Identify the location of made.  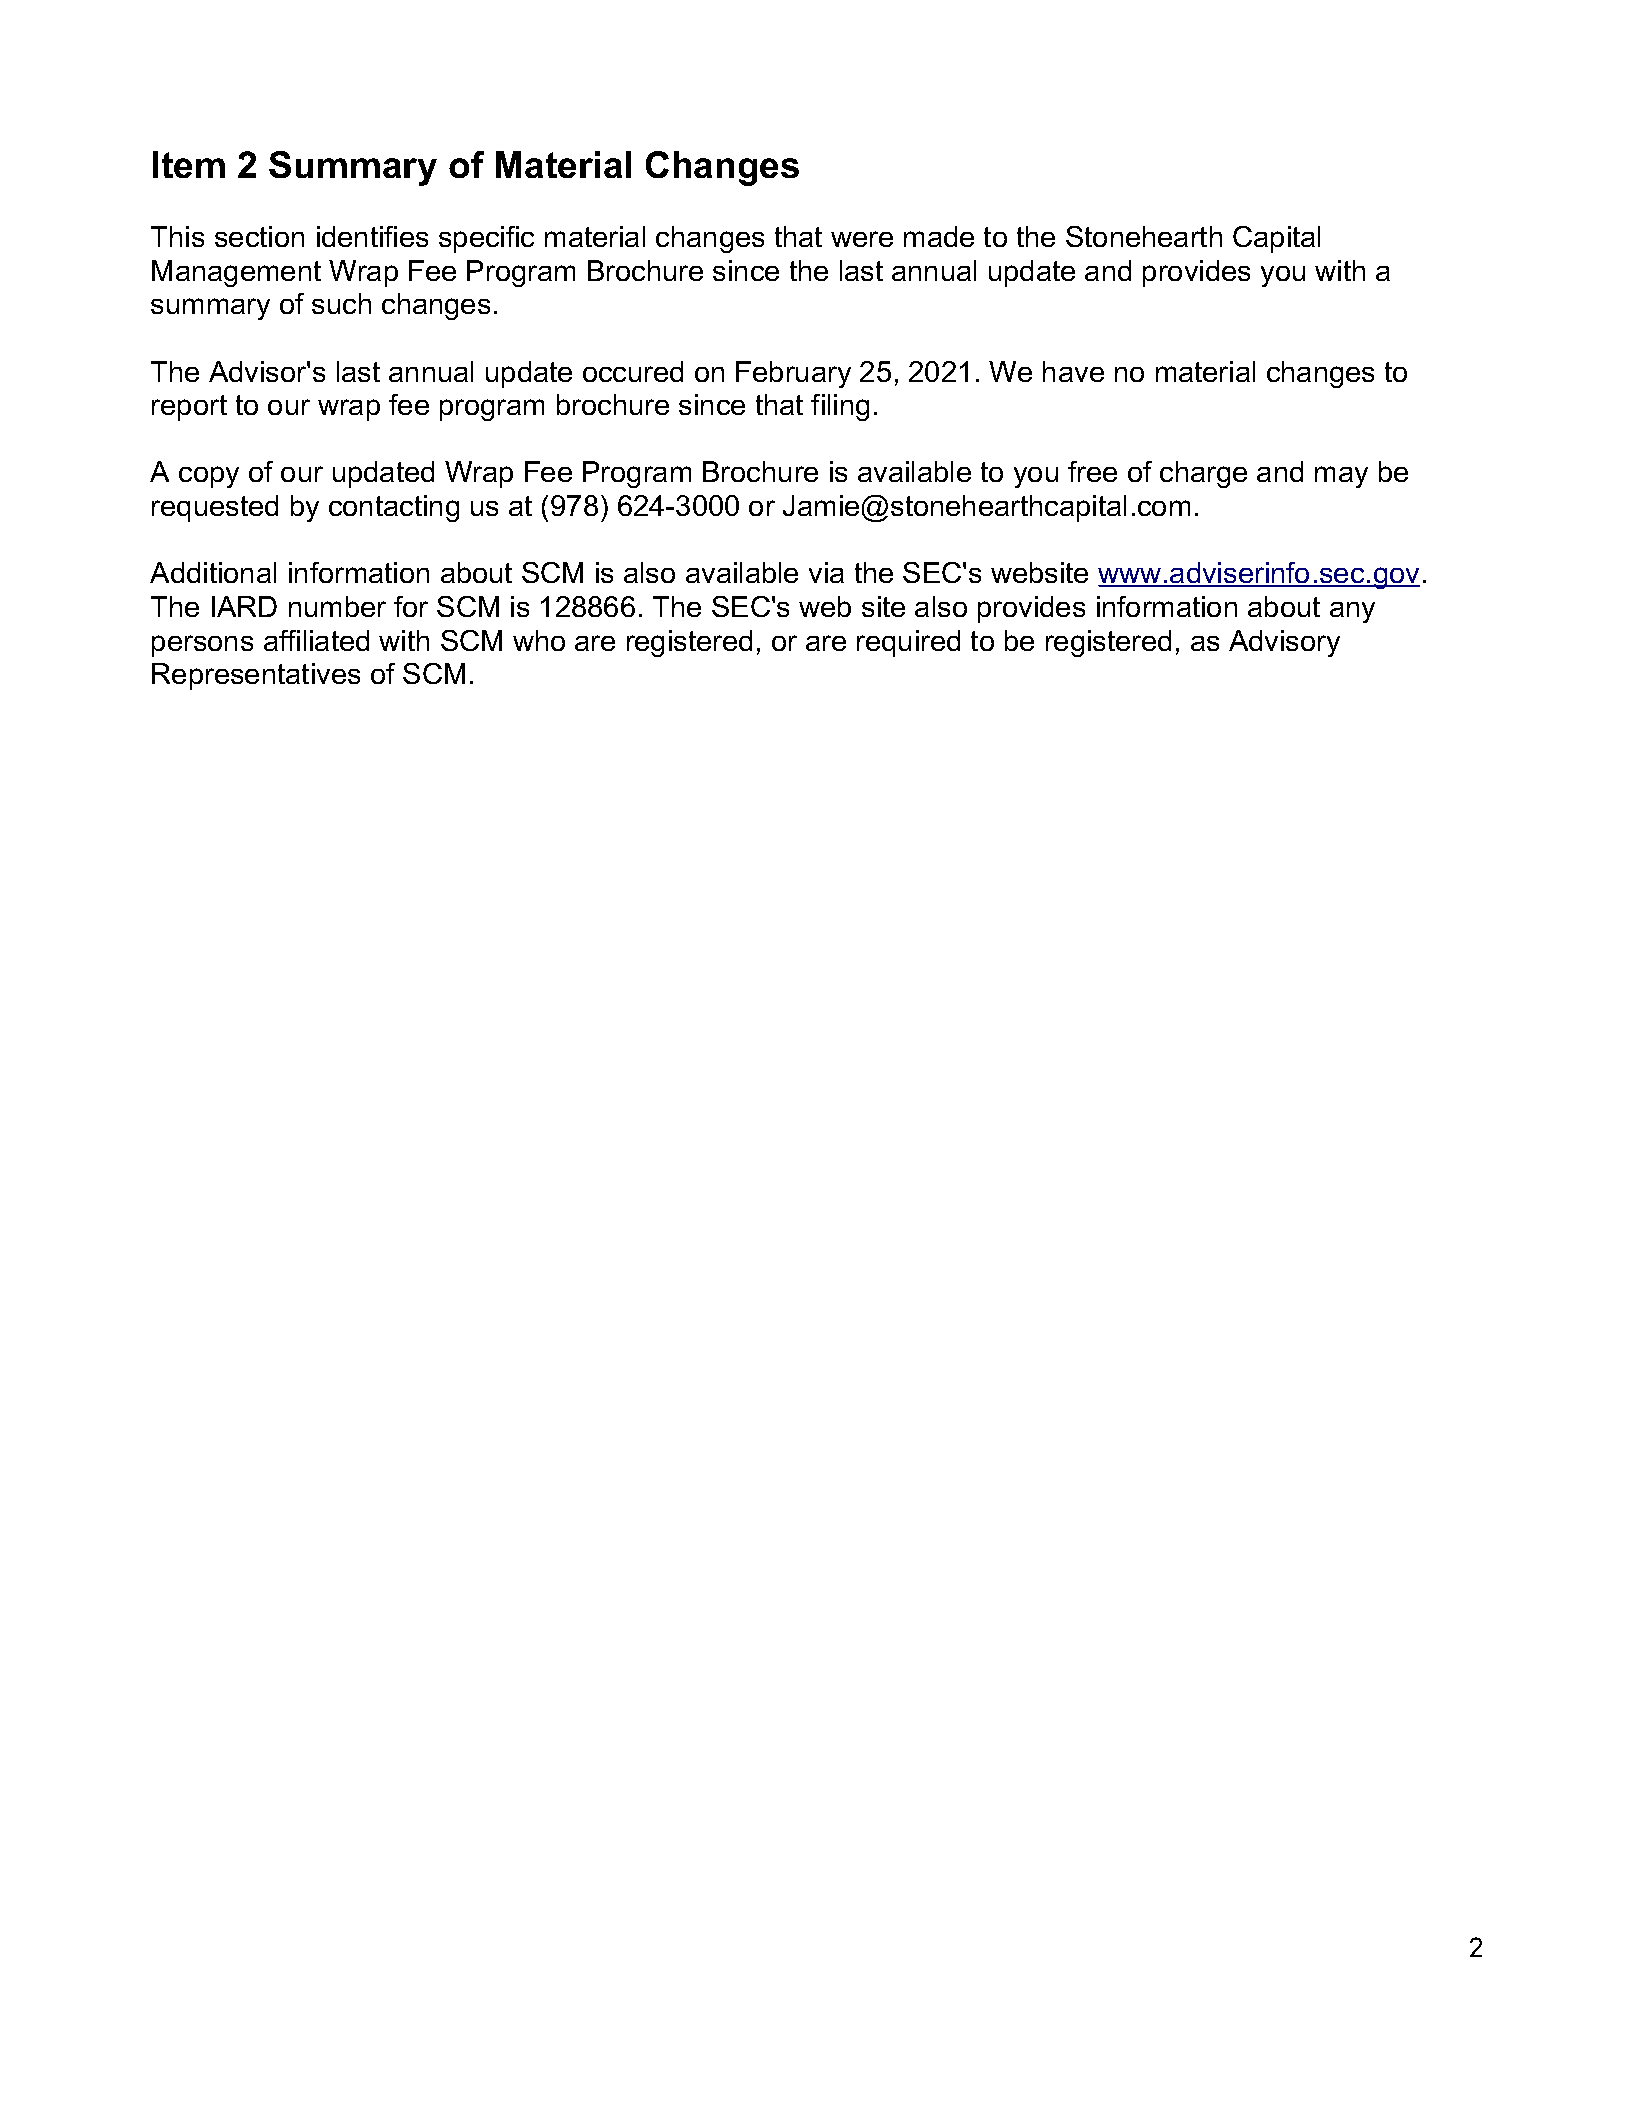
(939, 236).
